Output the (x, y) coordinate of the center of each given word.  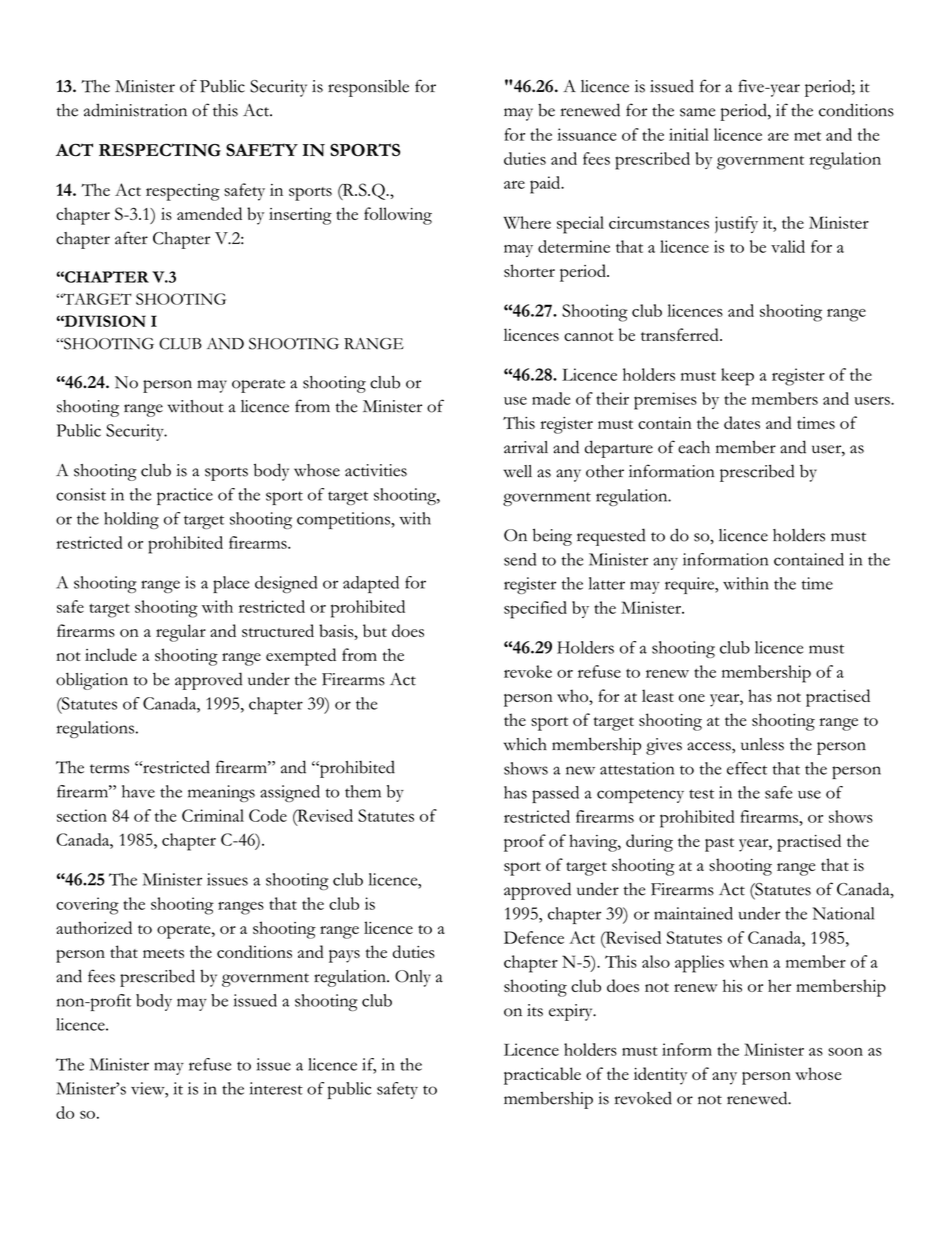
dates (742, 422)
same (697, 112)
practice (185, 496)
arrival (526, 447)
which (525, 744)
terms (109, 769)
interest (276, 1088)
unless (762, 744)
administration (135, 110)
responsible (368, 88)
